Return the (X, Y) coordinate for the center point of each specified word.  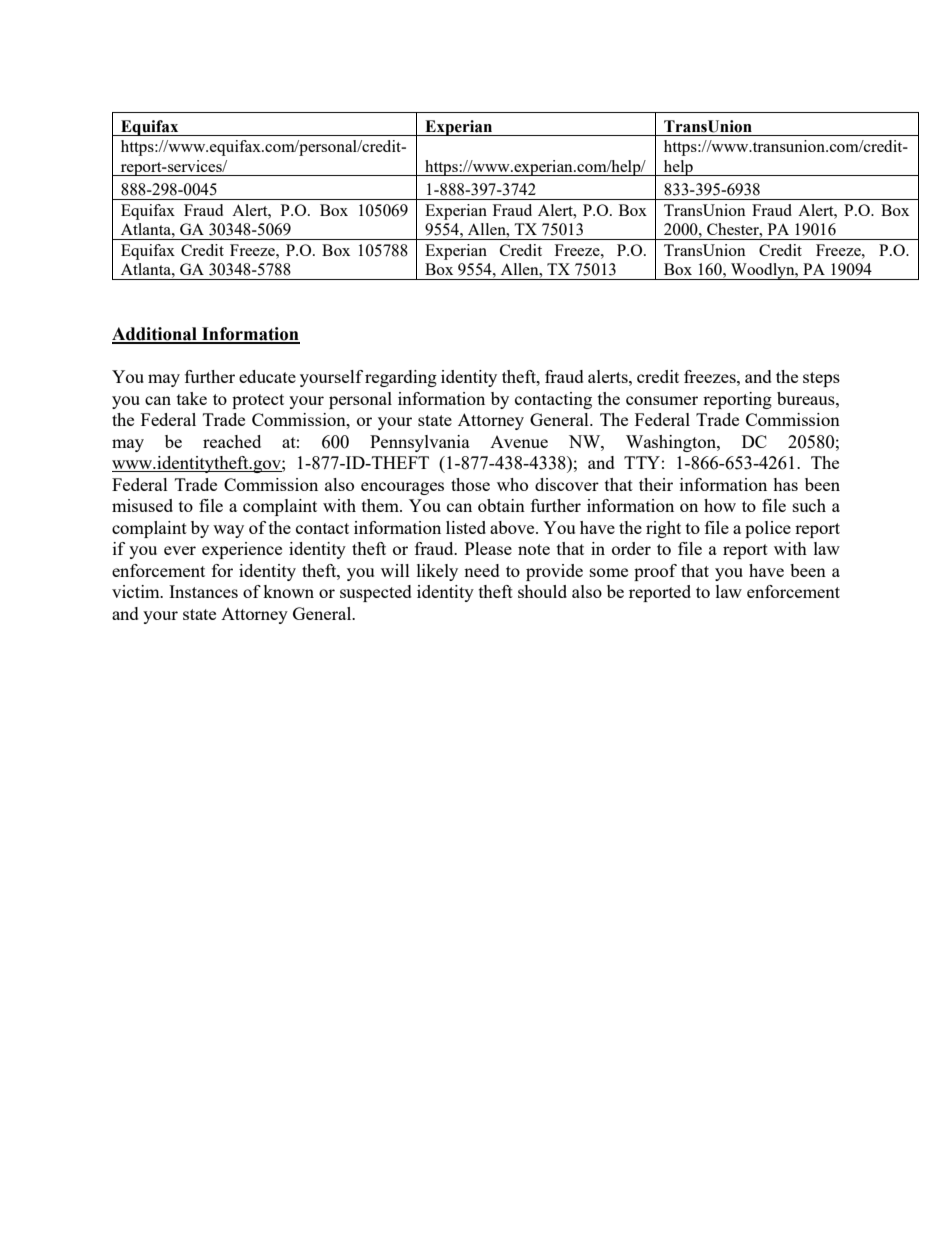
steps (821, 379)
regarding (401, 378)
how (720, 505)
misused (142, 505)
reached (232, 441)
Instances (203, 591)
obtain (501, 505)
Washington (672, 443)
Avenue (519, 442)
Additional (155, 335)
